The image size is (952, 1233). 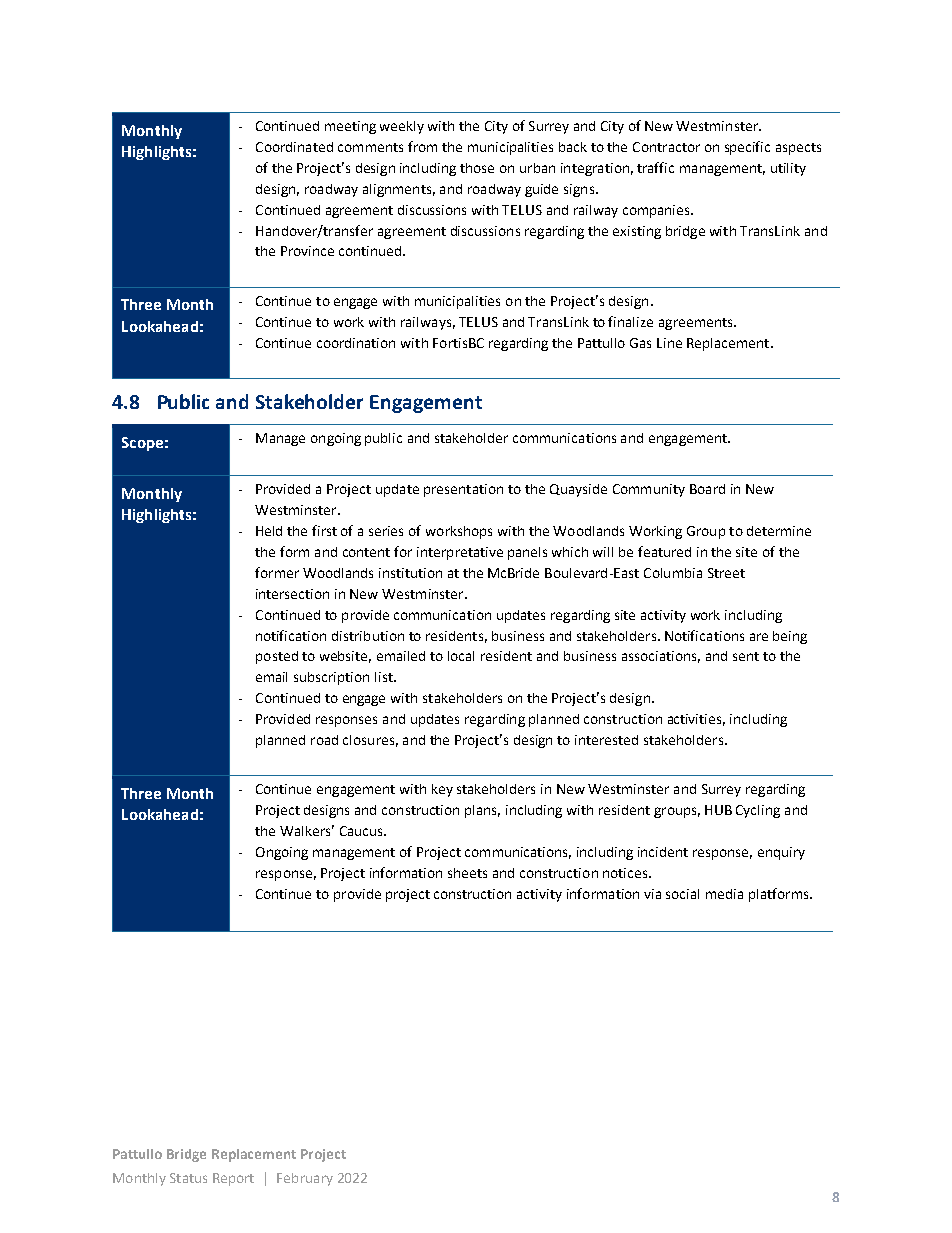 I want to click on Caucus, so click(x=362, y=831).
